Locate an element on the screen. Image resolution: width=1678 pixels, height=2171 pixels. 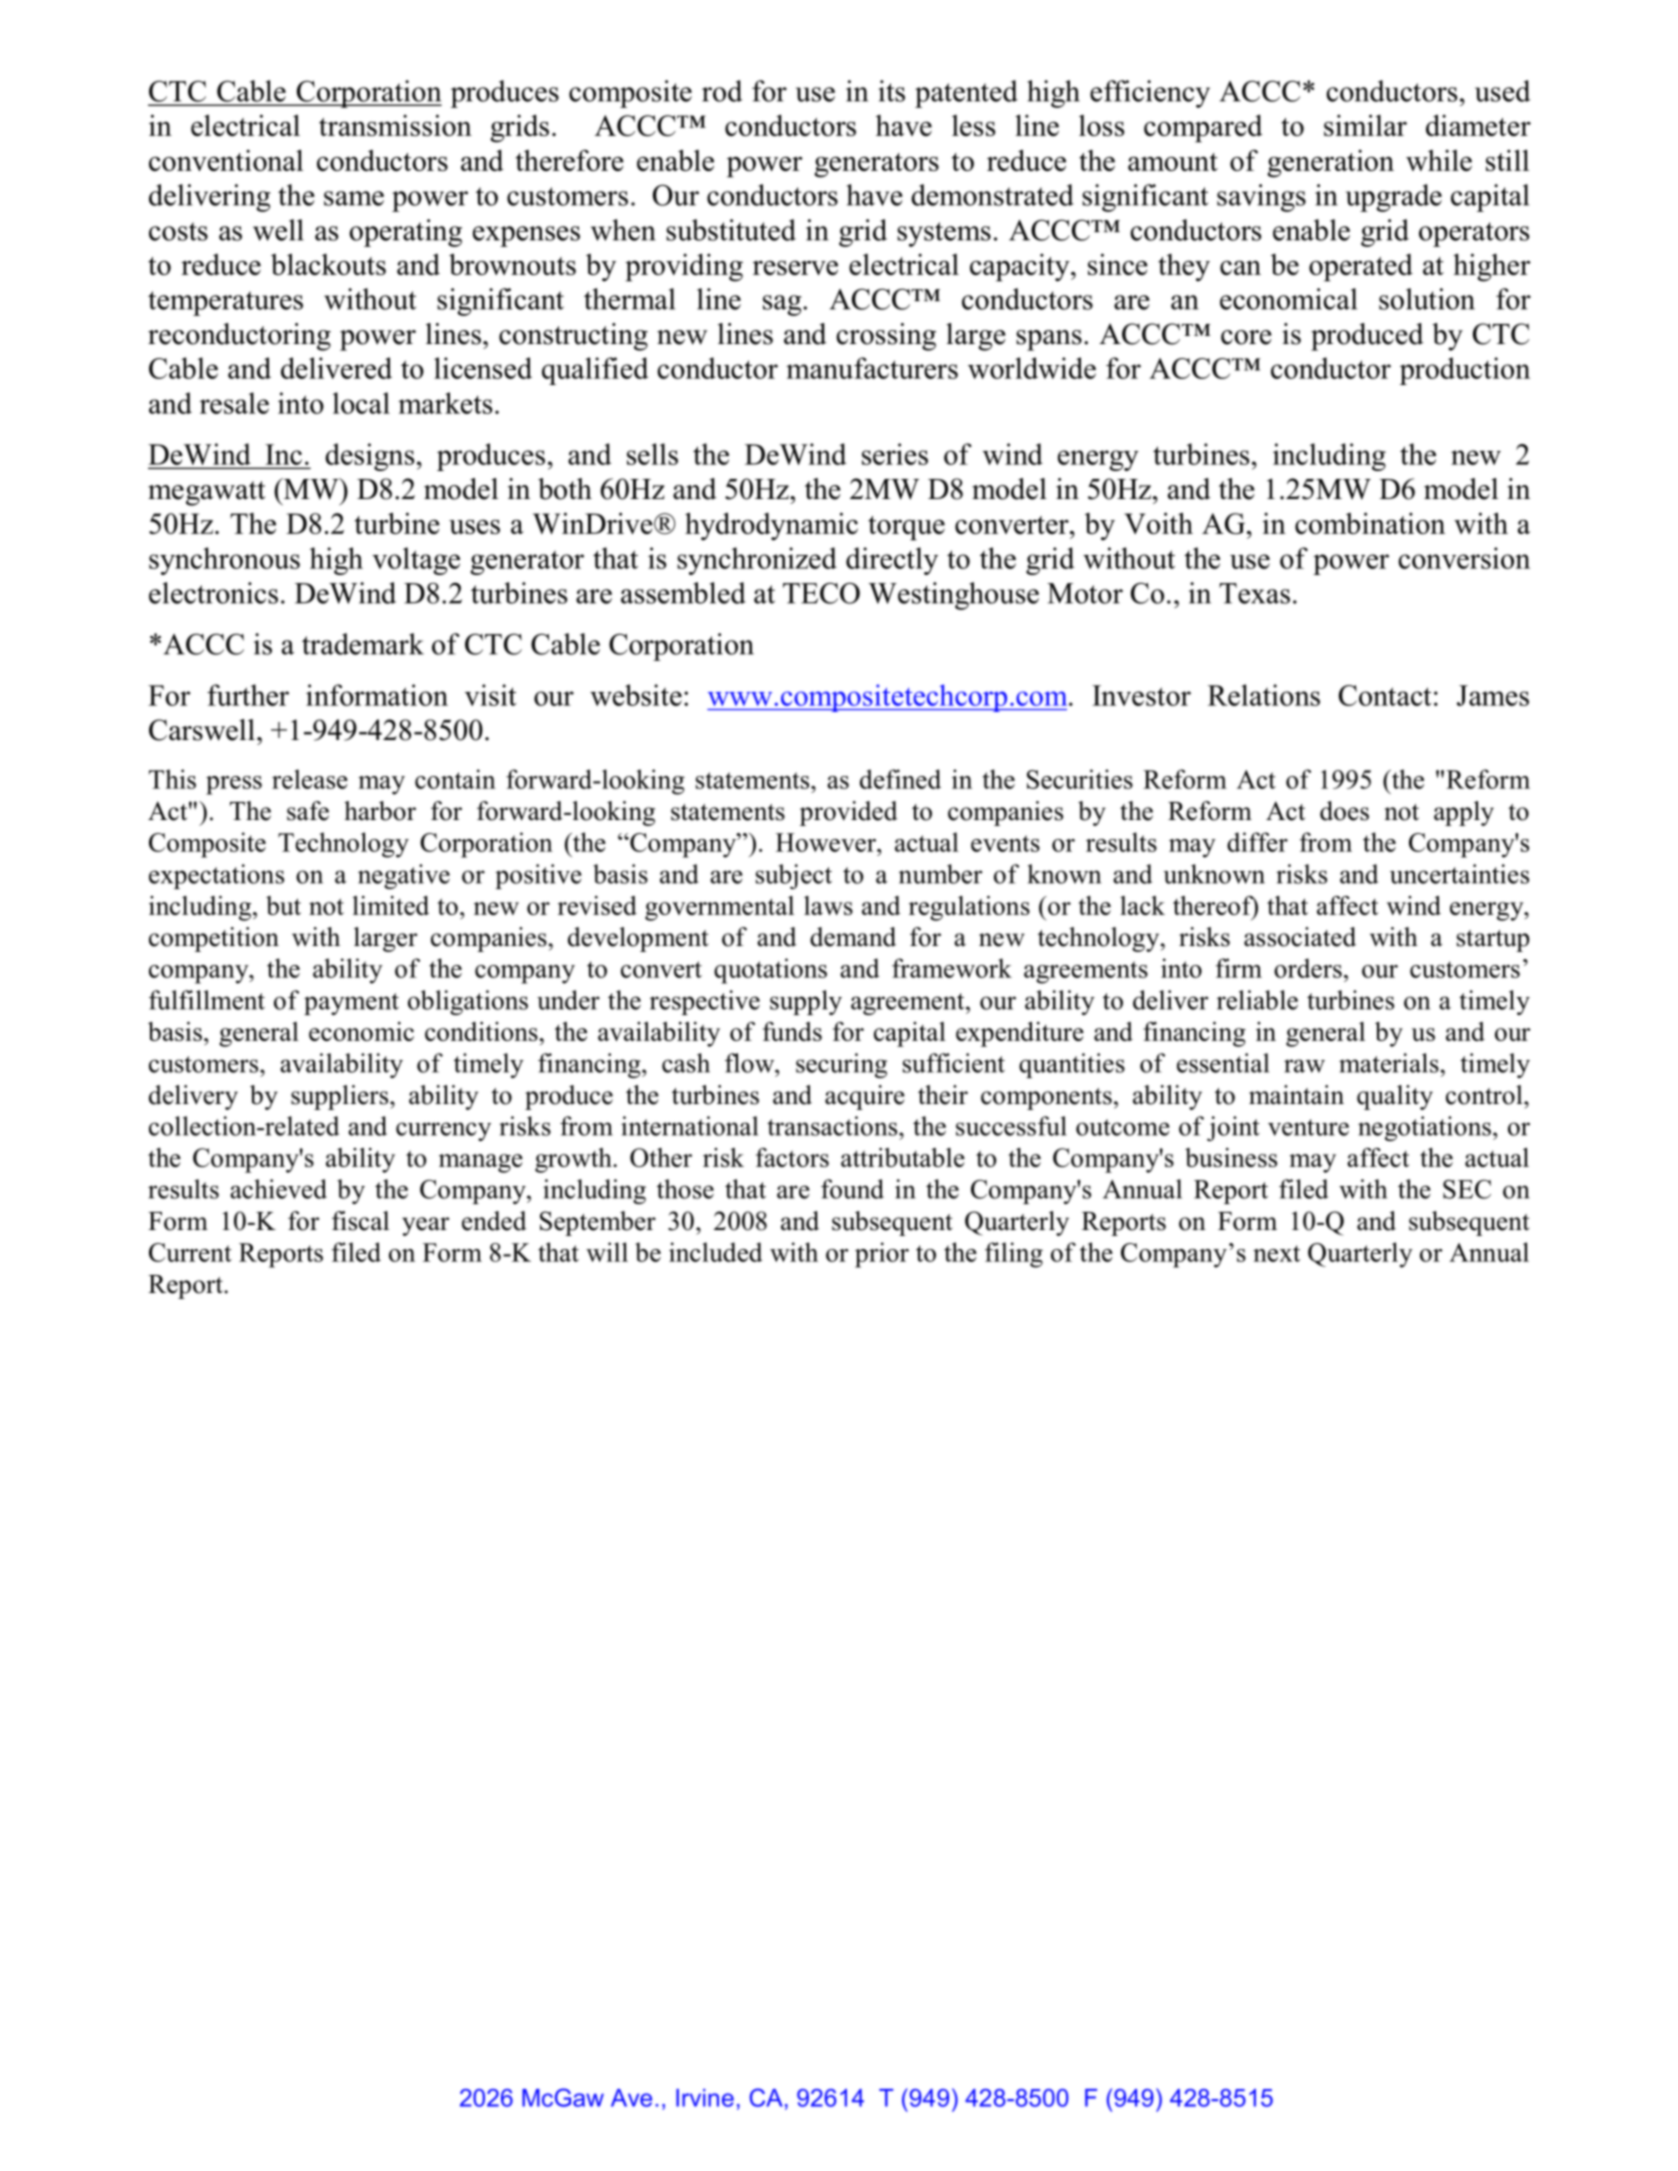
prior is located at coordinates (882, 1255).
